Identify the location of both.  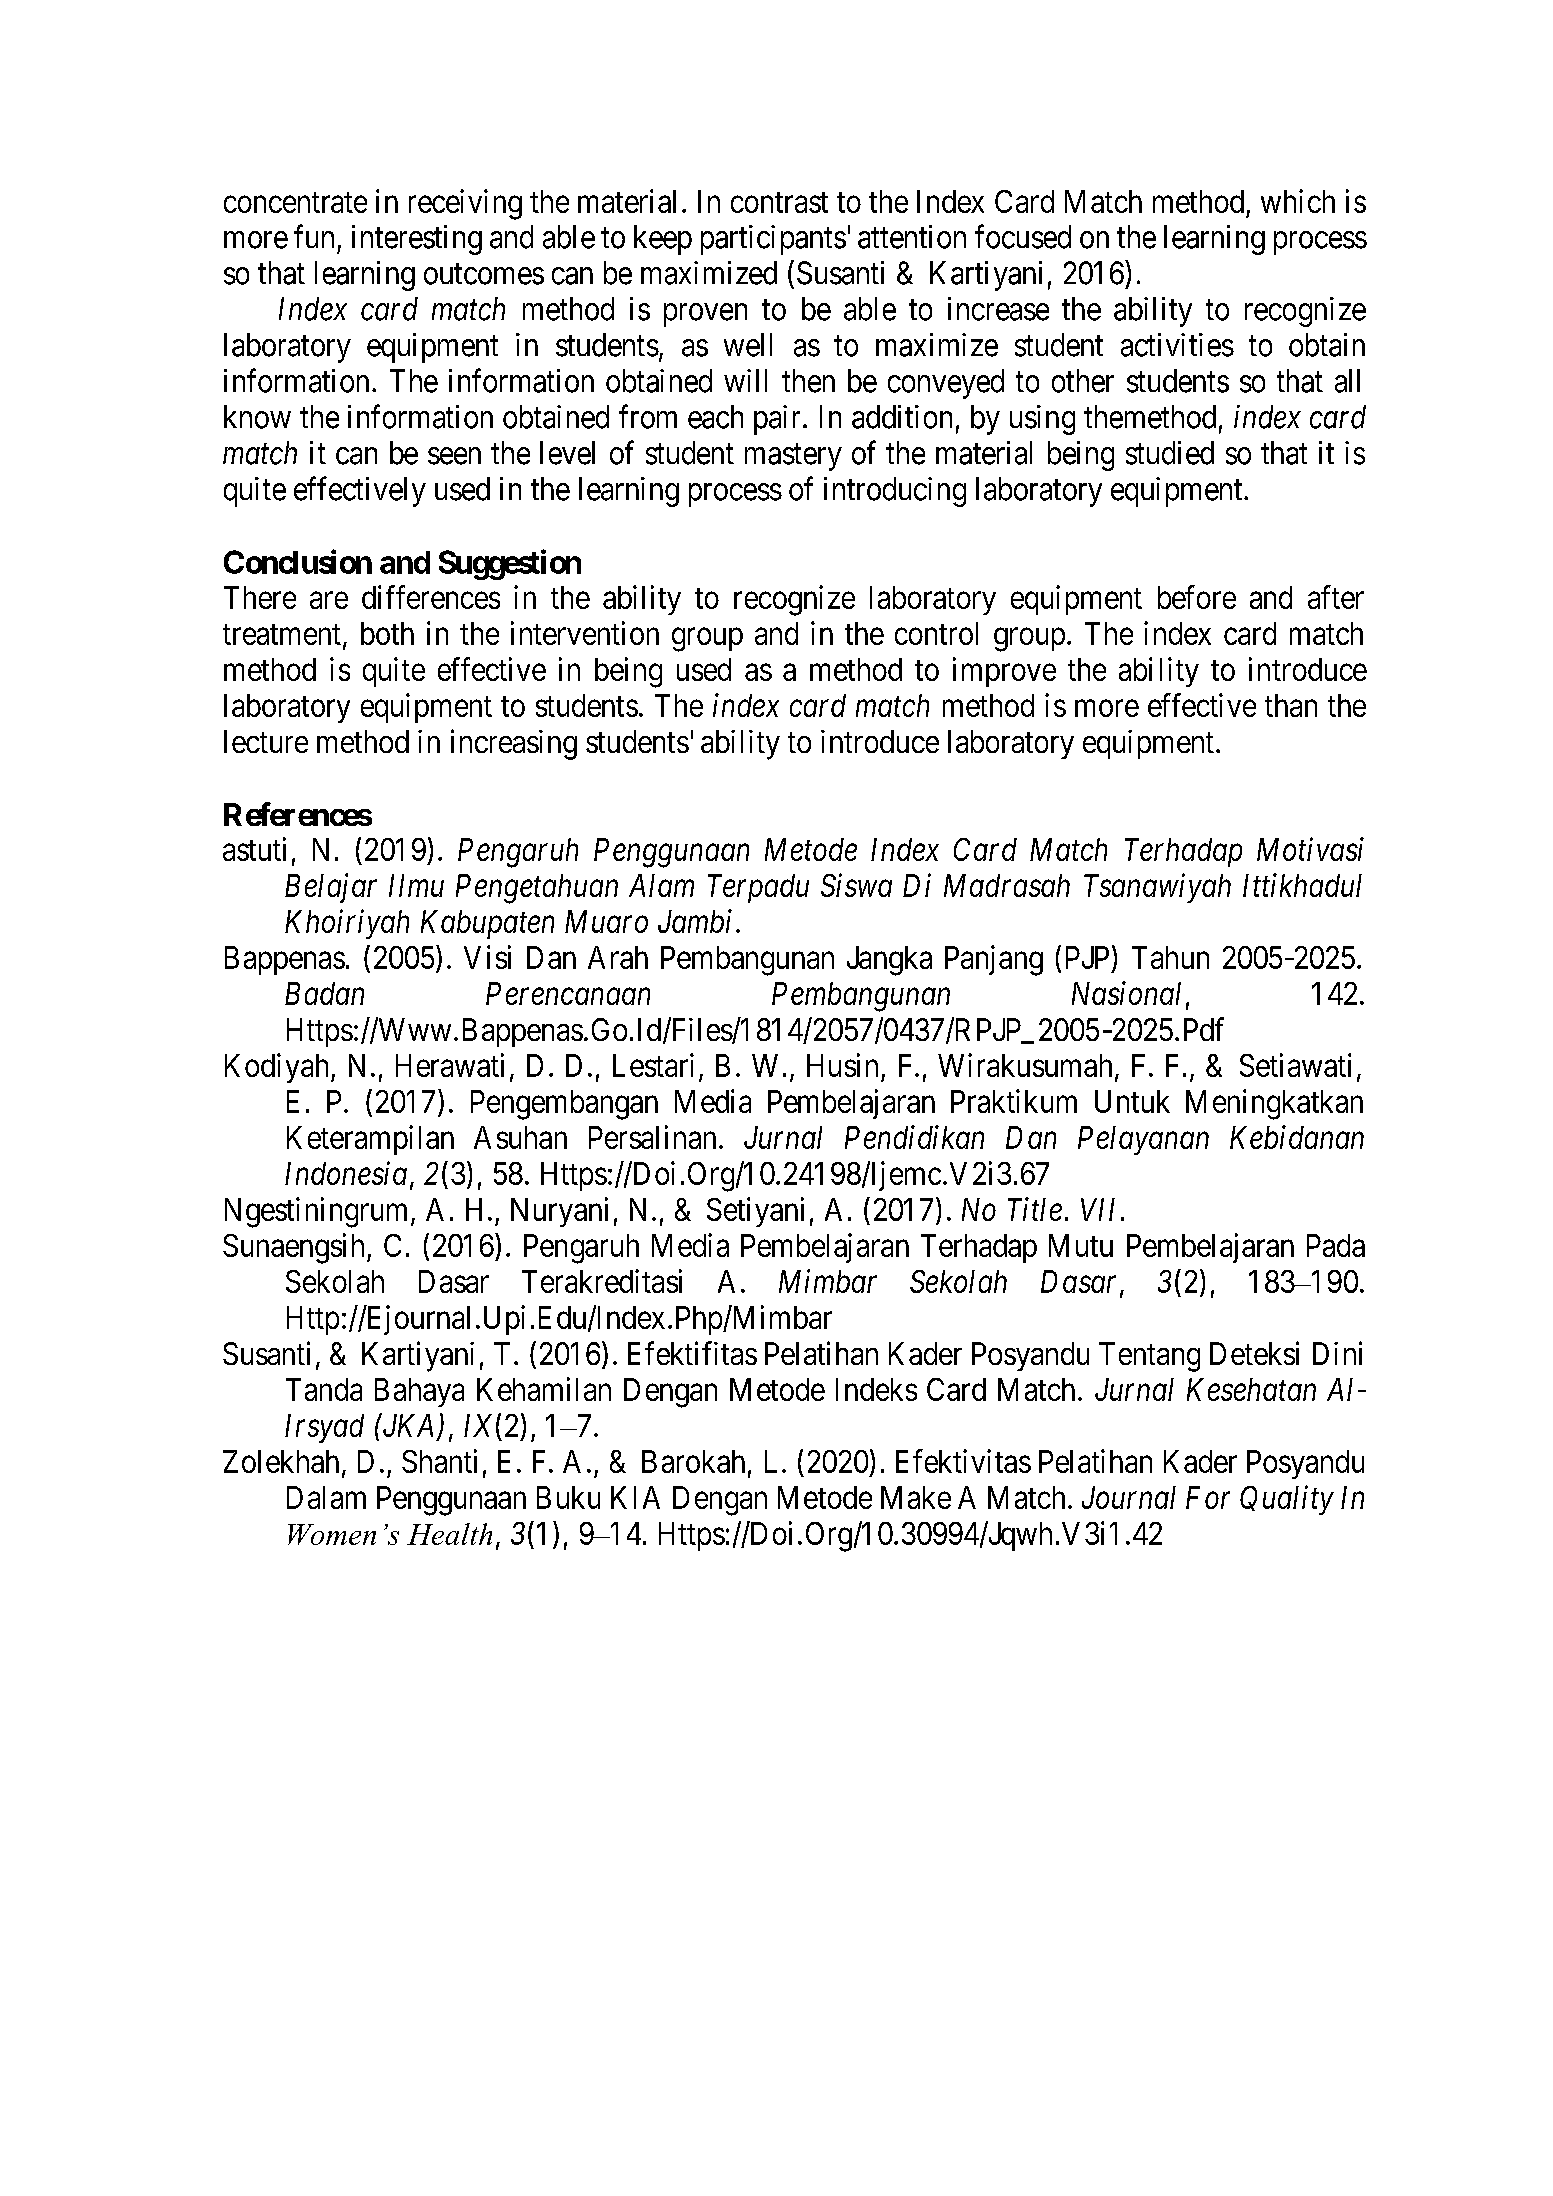
(387, 633).
